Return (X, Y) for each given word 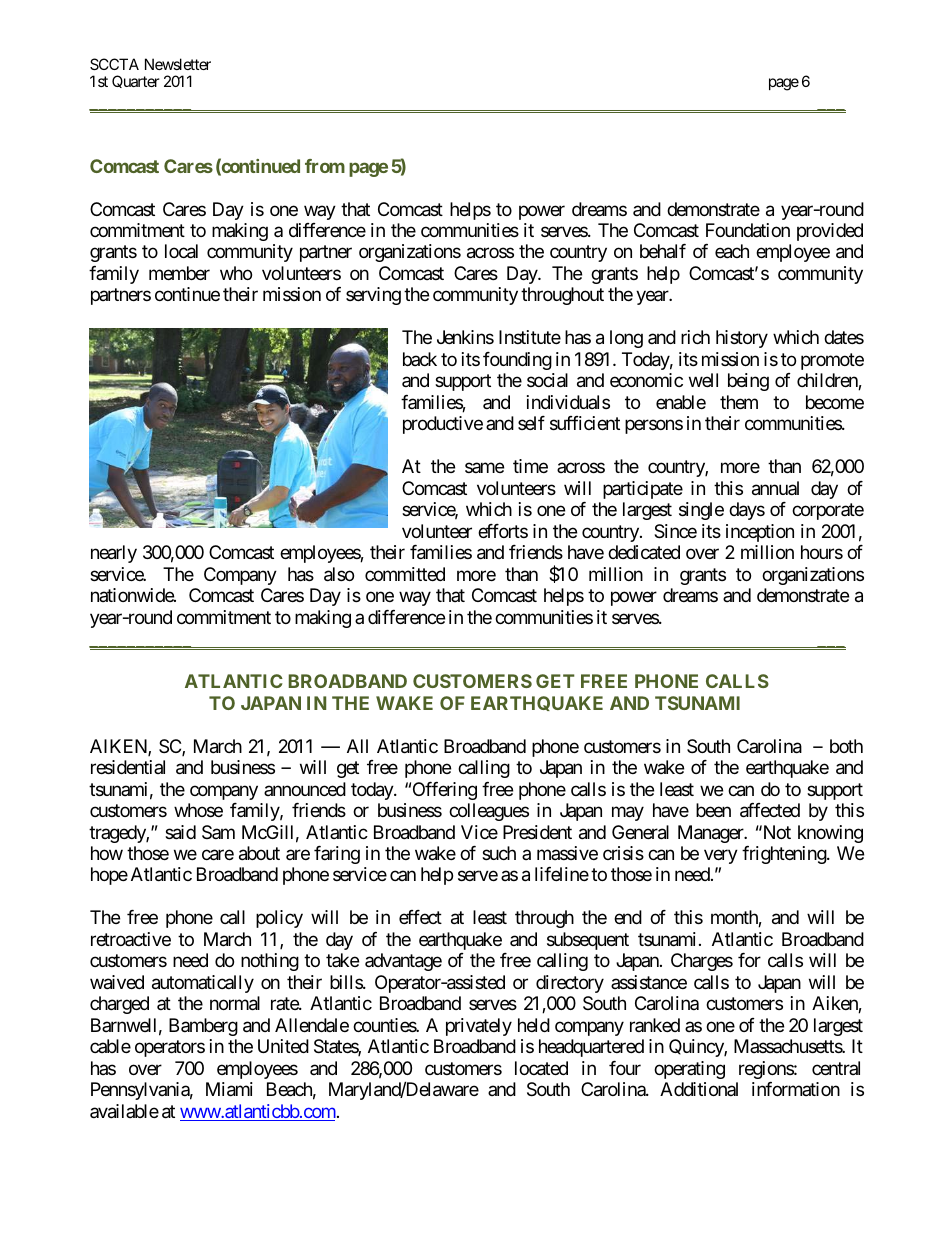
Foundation (748, 230)
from (325, 166)
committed (405, 574)
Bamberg (203, 1027)
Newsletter (178, 64)
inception (760, 533)
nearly (114, 554)
